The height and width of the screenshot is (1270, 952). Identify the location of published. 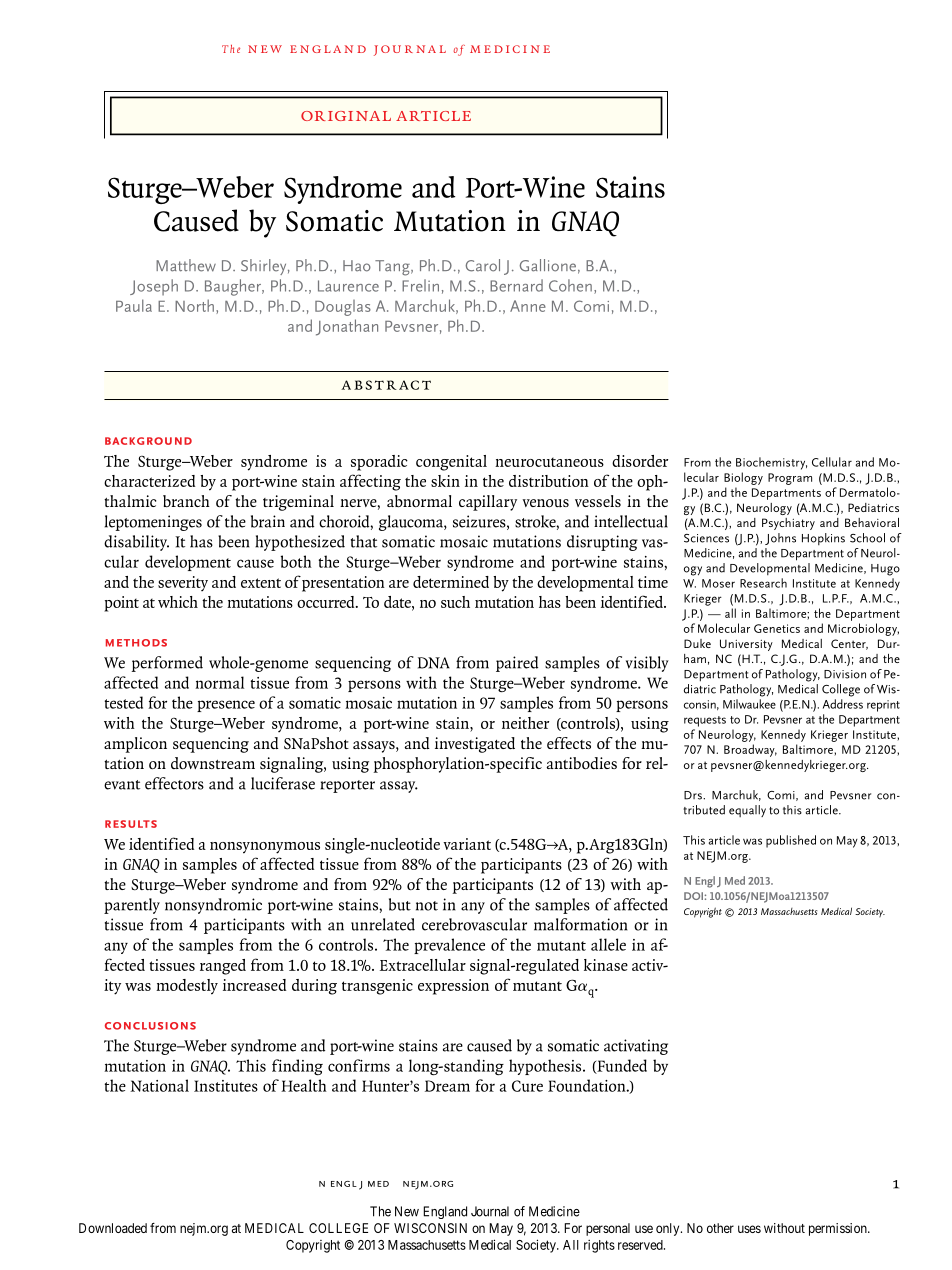
(791, 841).
